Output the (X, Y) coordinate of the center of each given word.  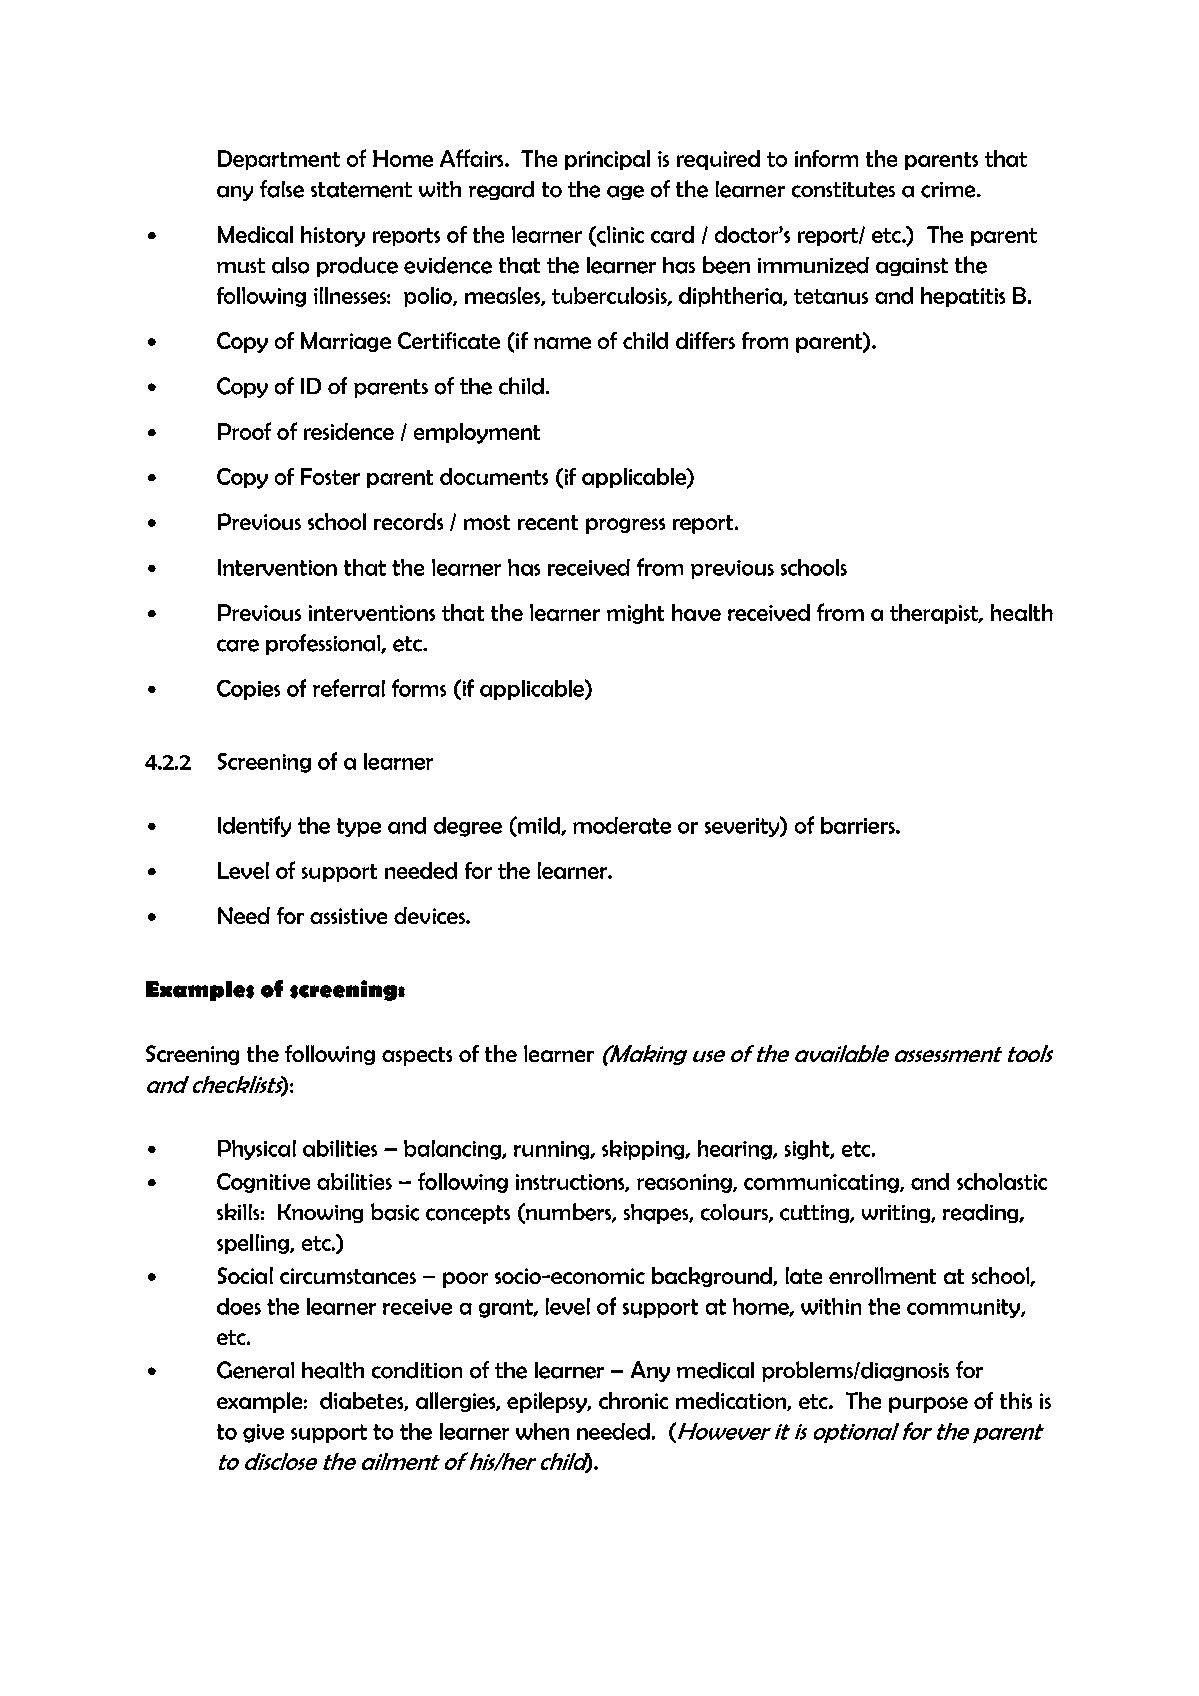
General (255, 1370)
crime (949, 190)
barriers (859, 825)
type (359, 827)
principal (607, 160)
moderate (622, 825)
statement (361, 190)
